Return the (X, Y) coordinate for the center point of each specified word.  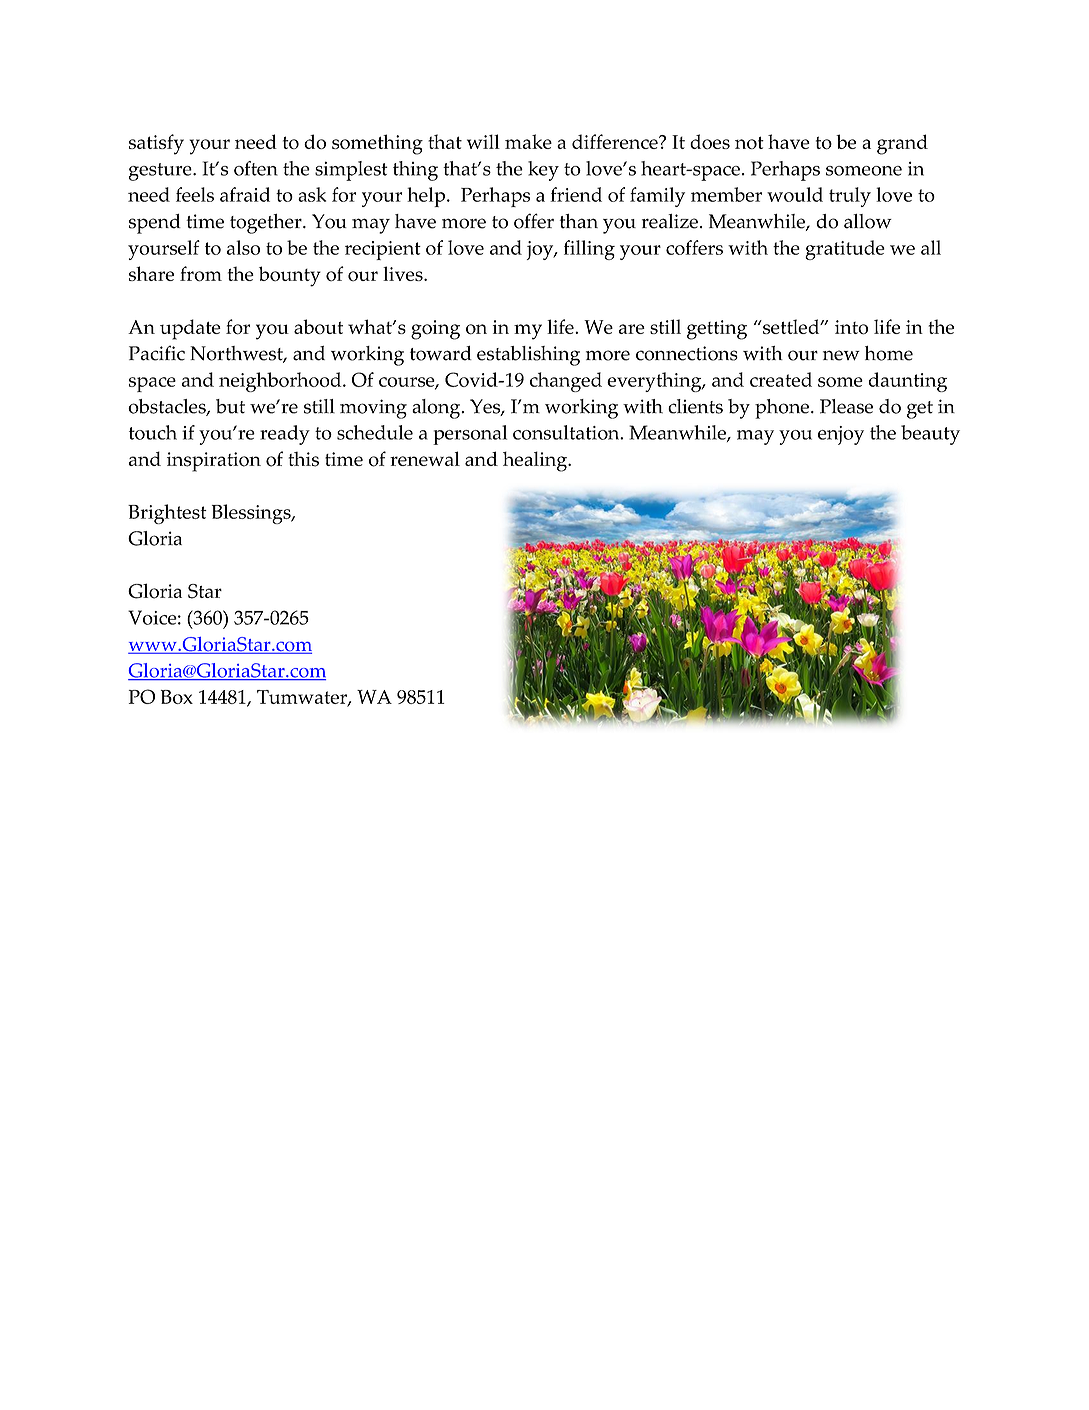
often (256, 168)
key (543, 171)
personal (470, 435)
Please (846, 406)
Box (177, 697)
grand (902, 144)
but (230, 406)
